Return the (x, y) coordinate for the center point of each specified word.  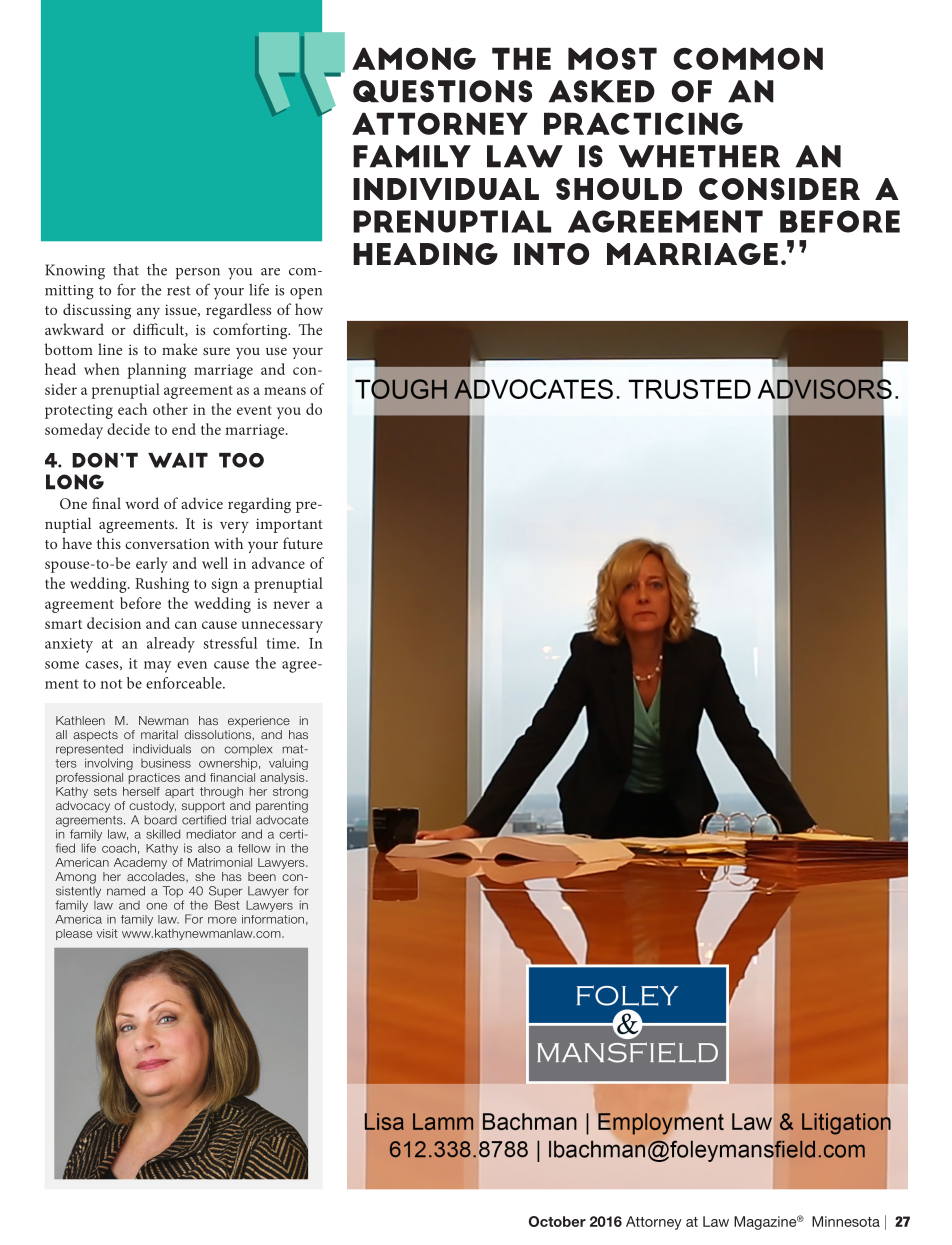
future (303, 543)
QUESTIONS (442, 91)
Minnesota (846, 1221)
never (291, 605)
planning (156, 371)
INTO (551, 254)
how (309, 309)
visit (107, 933)
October (557, 1221)
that (126, 270)
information (273, 919)
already (171, 645)
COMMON (748, 59)
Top (173, 892)
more (222, 920)
